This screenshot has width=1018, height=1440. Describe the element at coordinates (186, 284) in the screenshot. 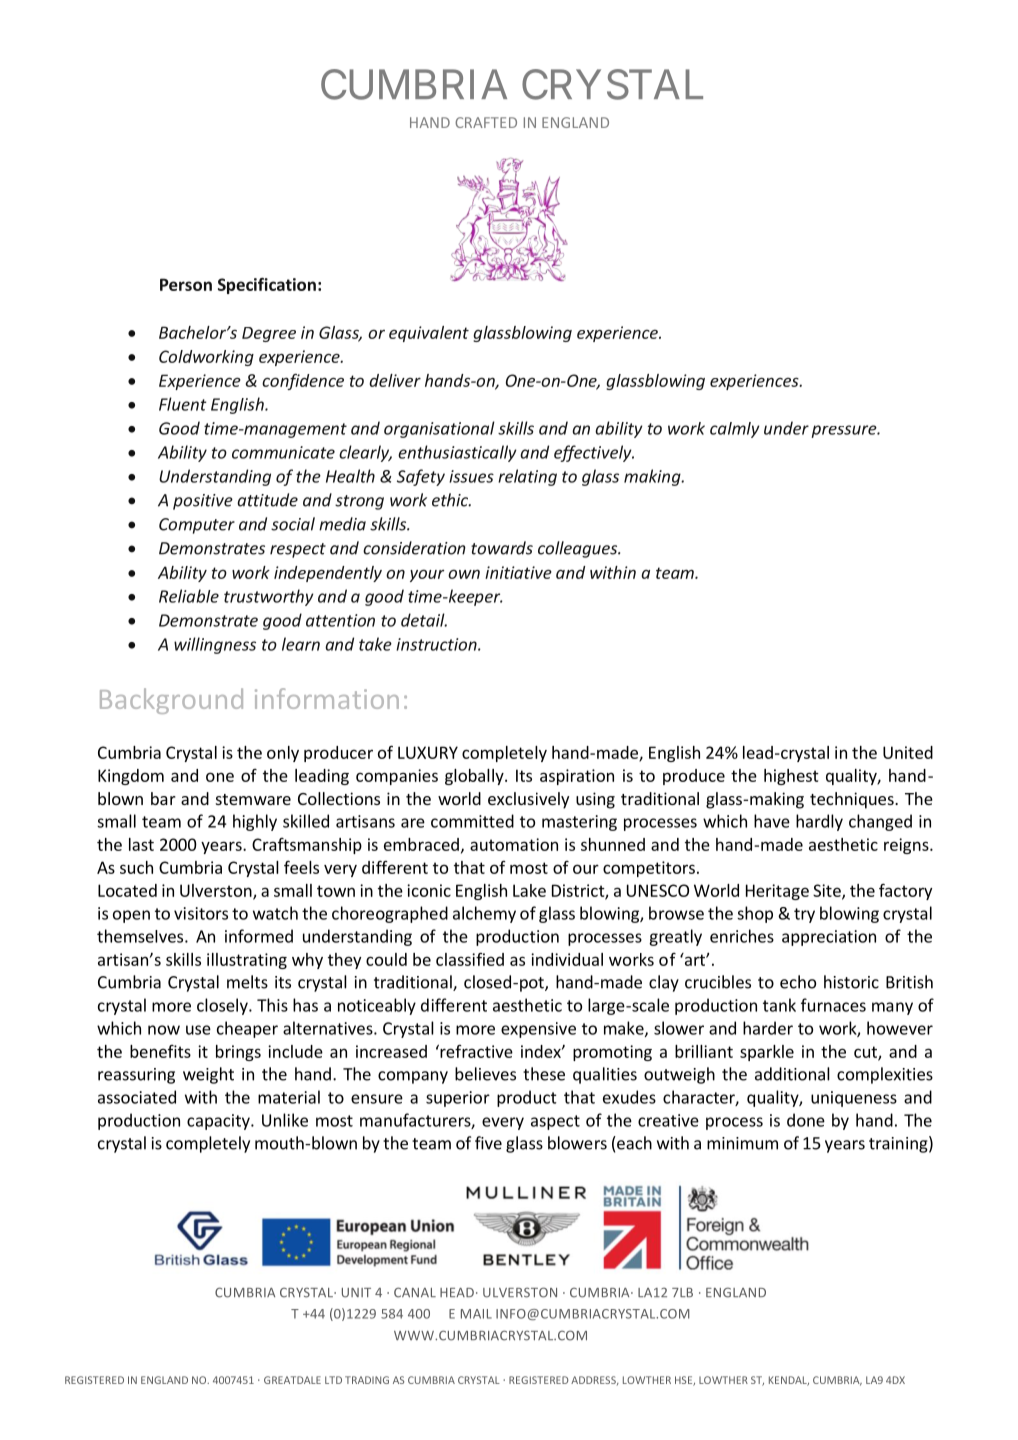

I see `Person` at that location.
